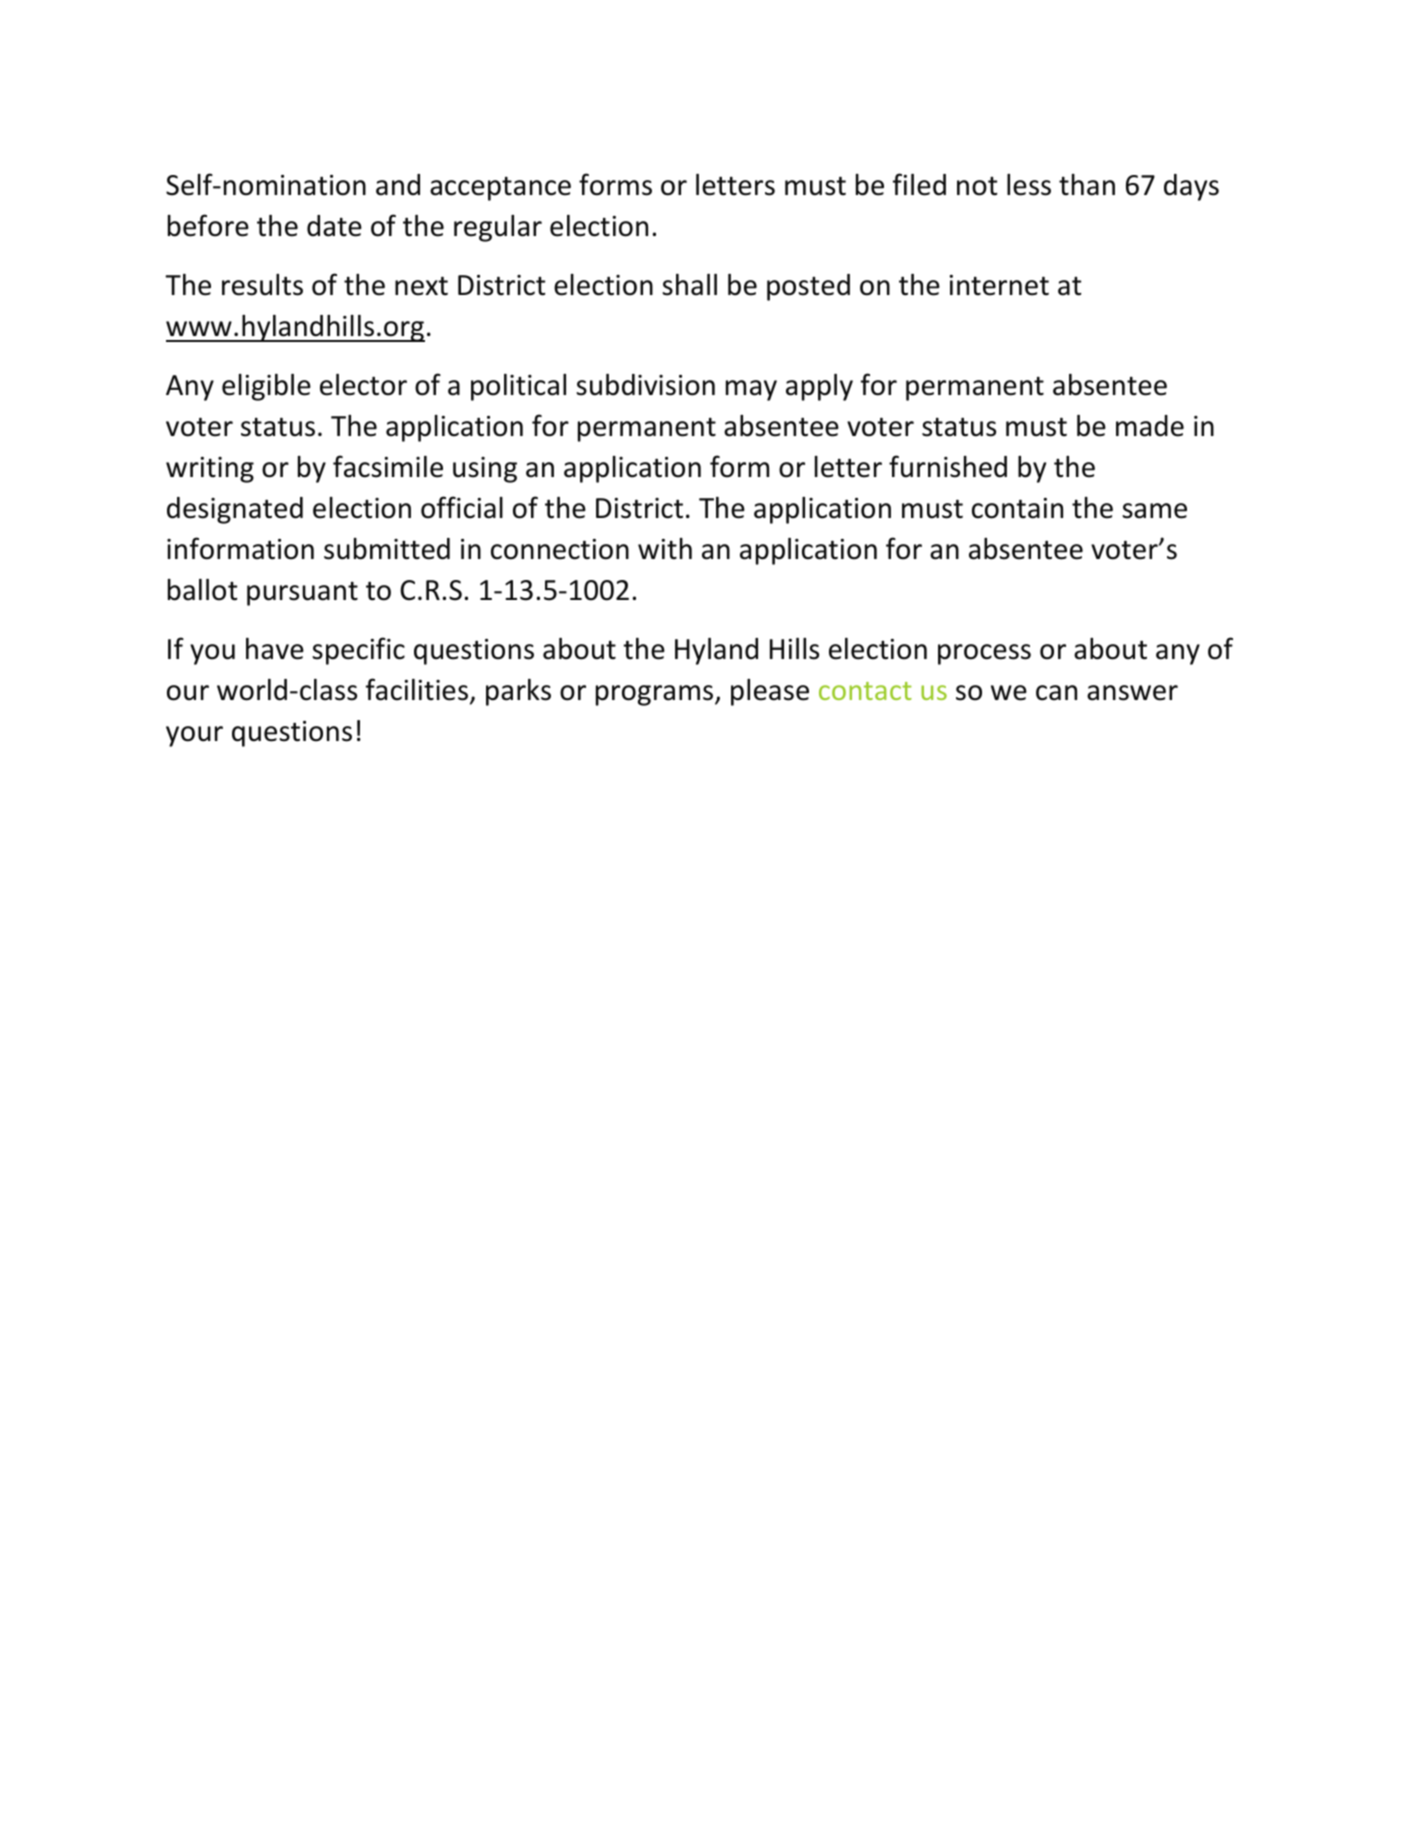 This document has width=1408, height=1822. What do you see at coordinates (500, 188) in the document?
I see `acceptance` at bounding box center [500, 188].
